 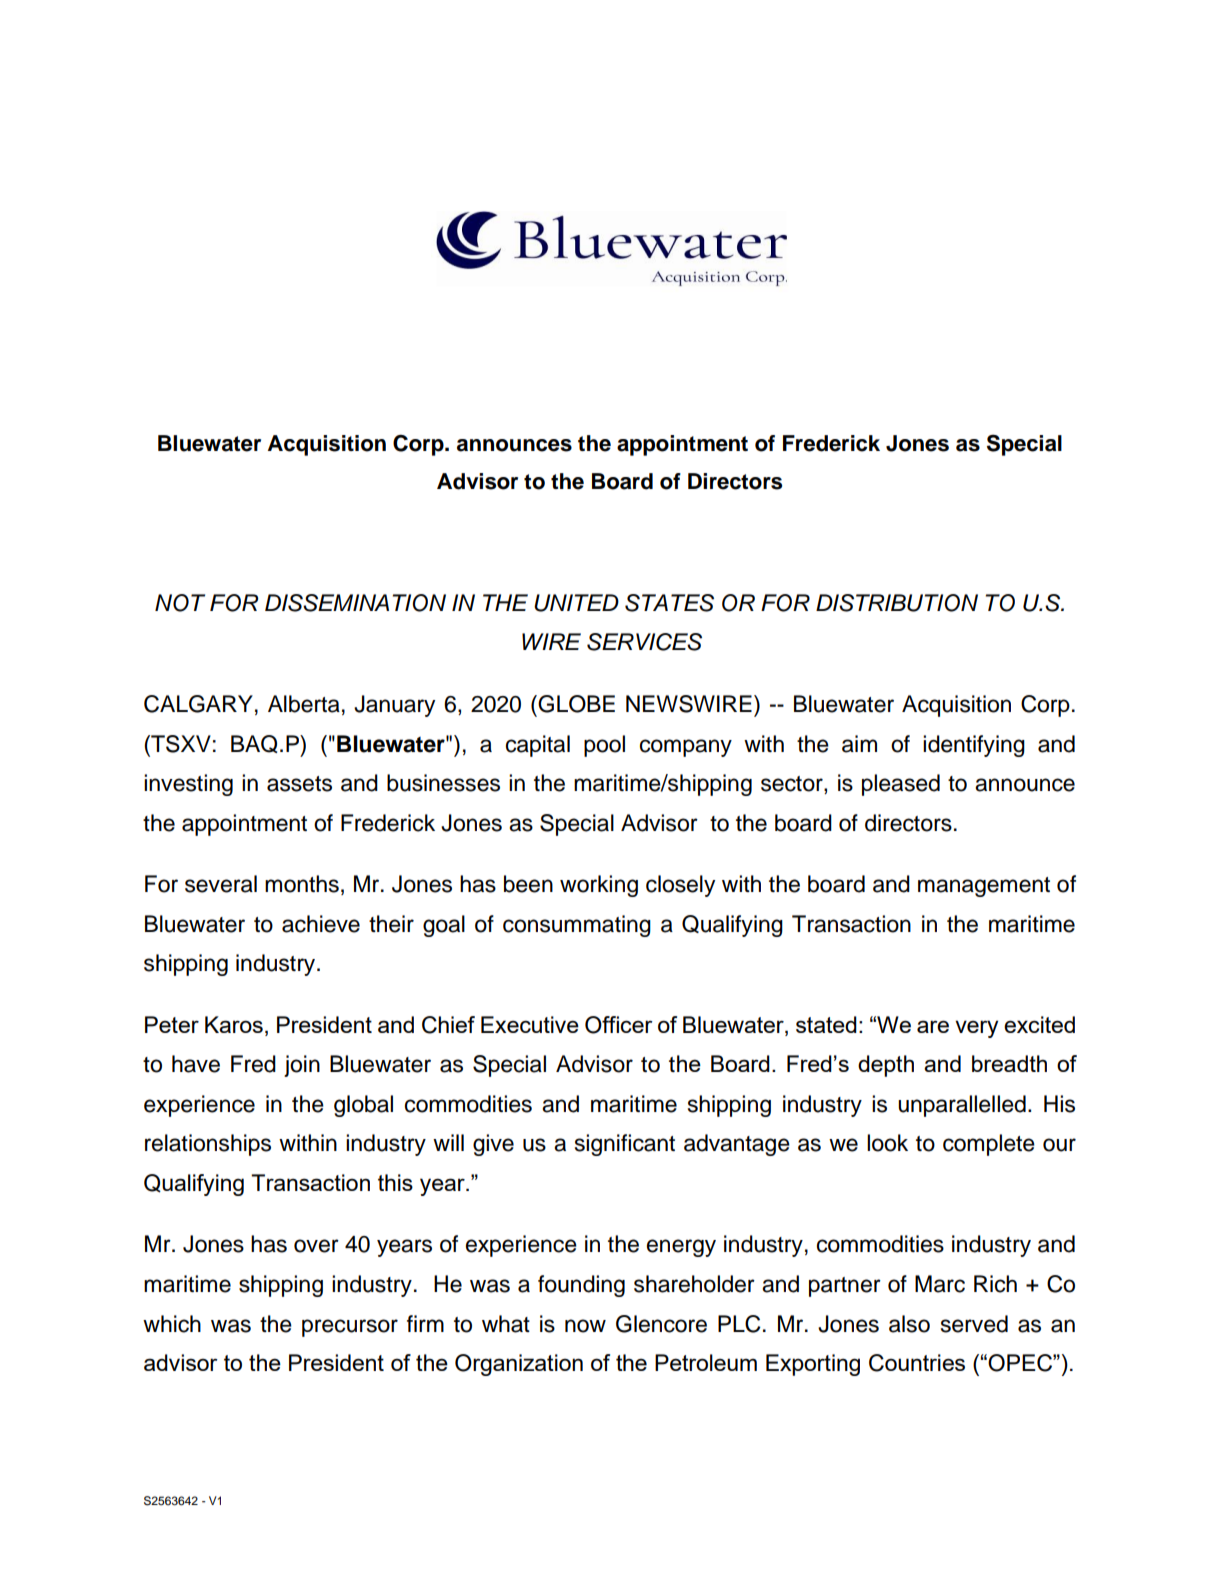 I want to click on significant, so click(x=625, y=1145).
